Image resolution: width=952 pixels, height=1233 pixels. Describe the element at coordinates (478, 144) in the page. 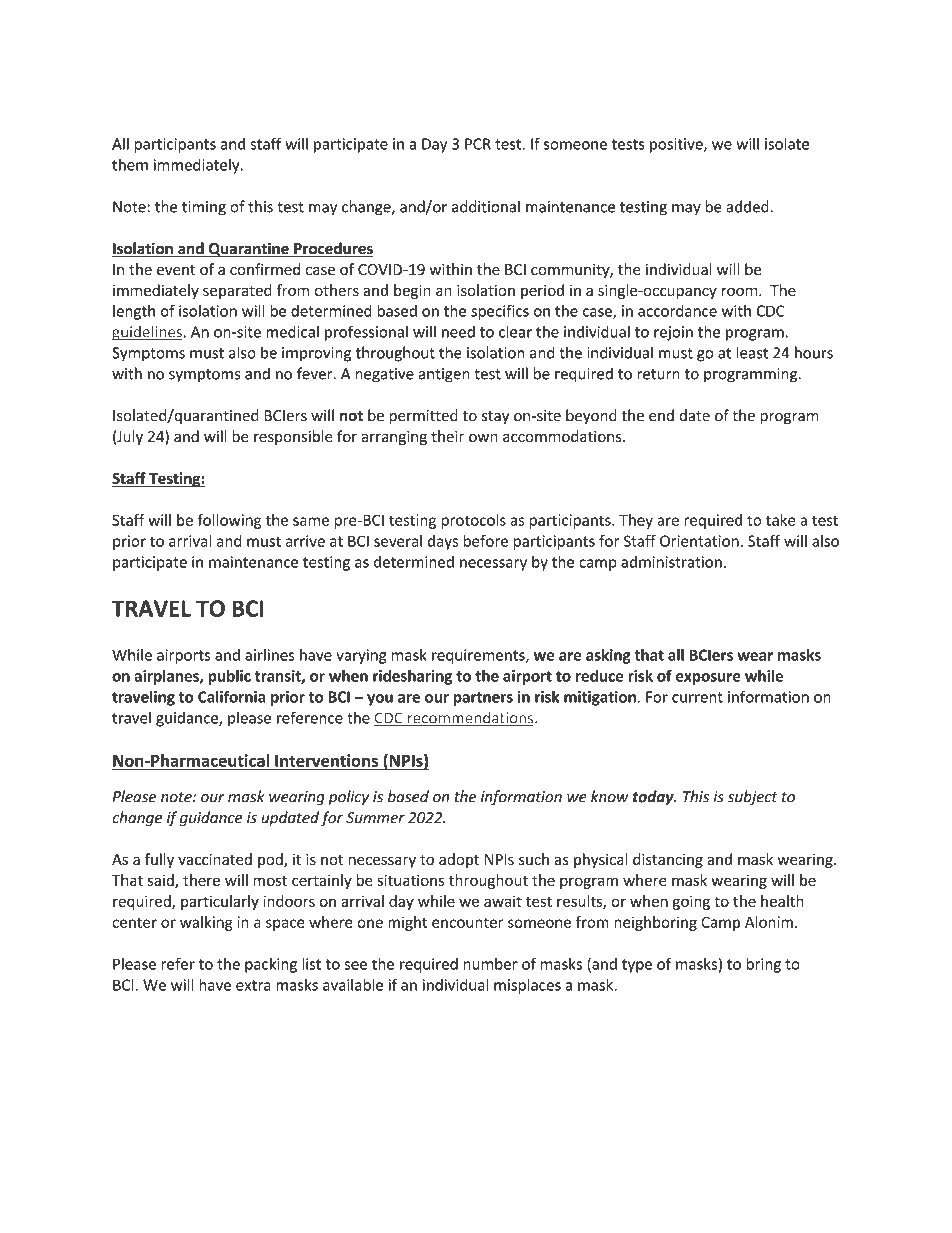

I see `PCR` at that location.
